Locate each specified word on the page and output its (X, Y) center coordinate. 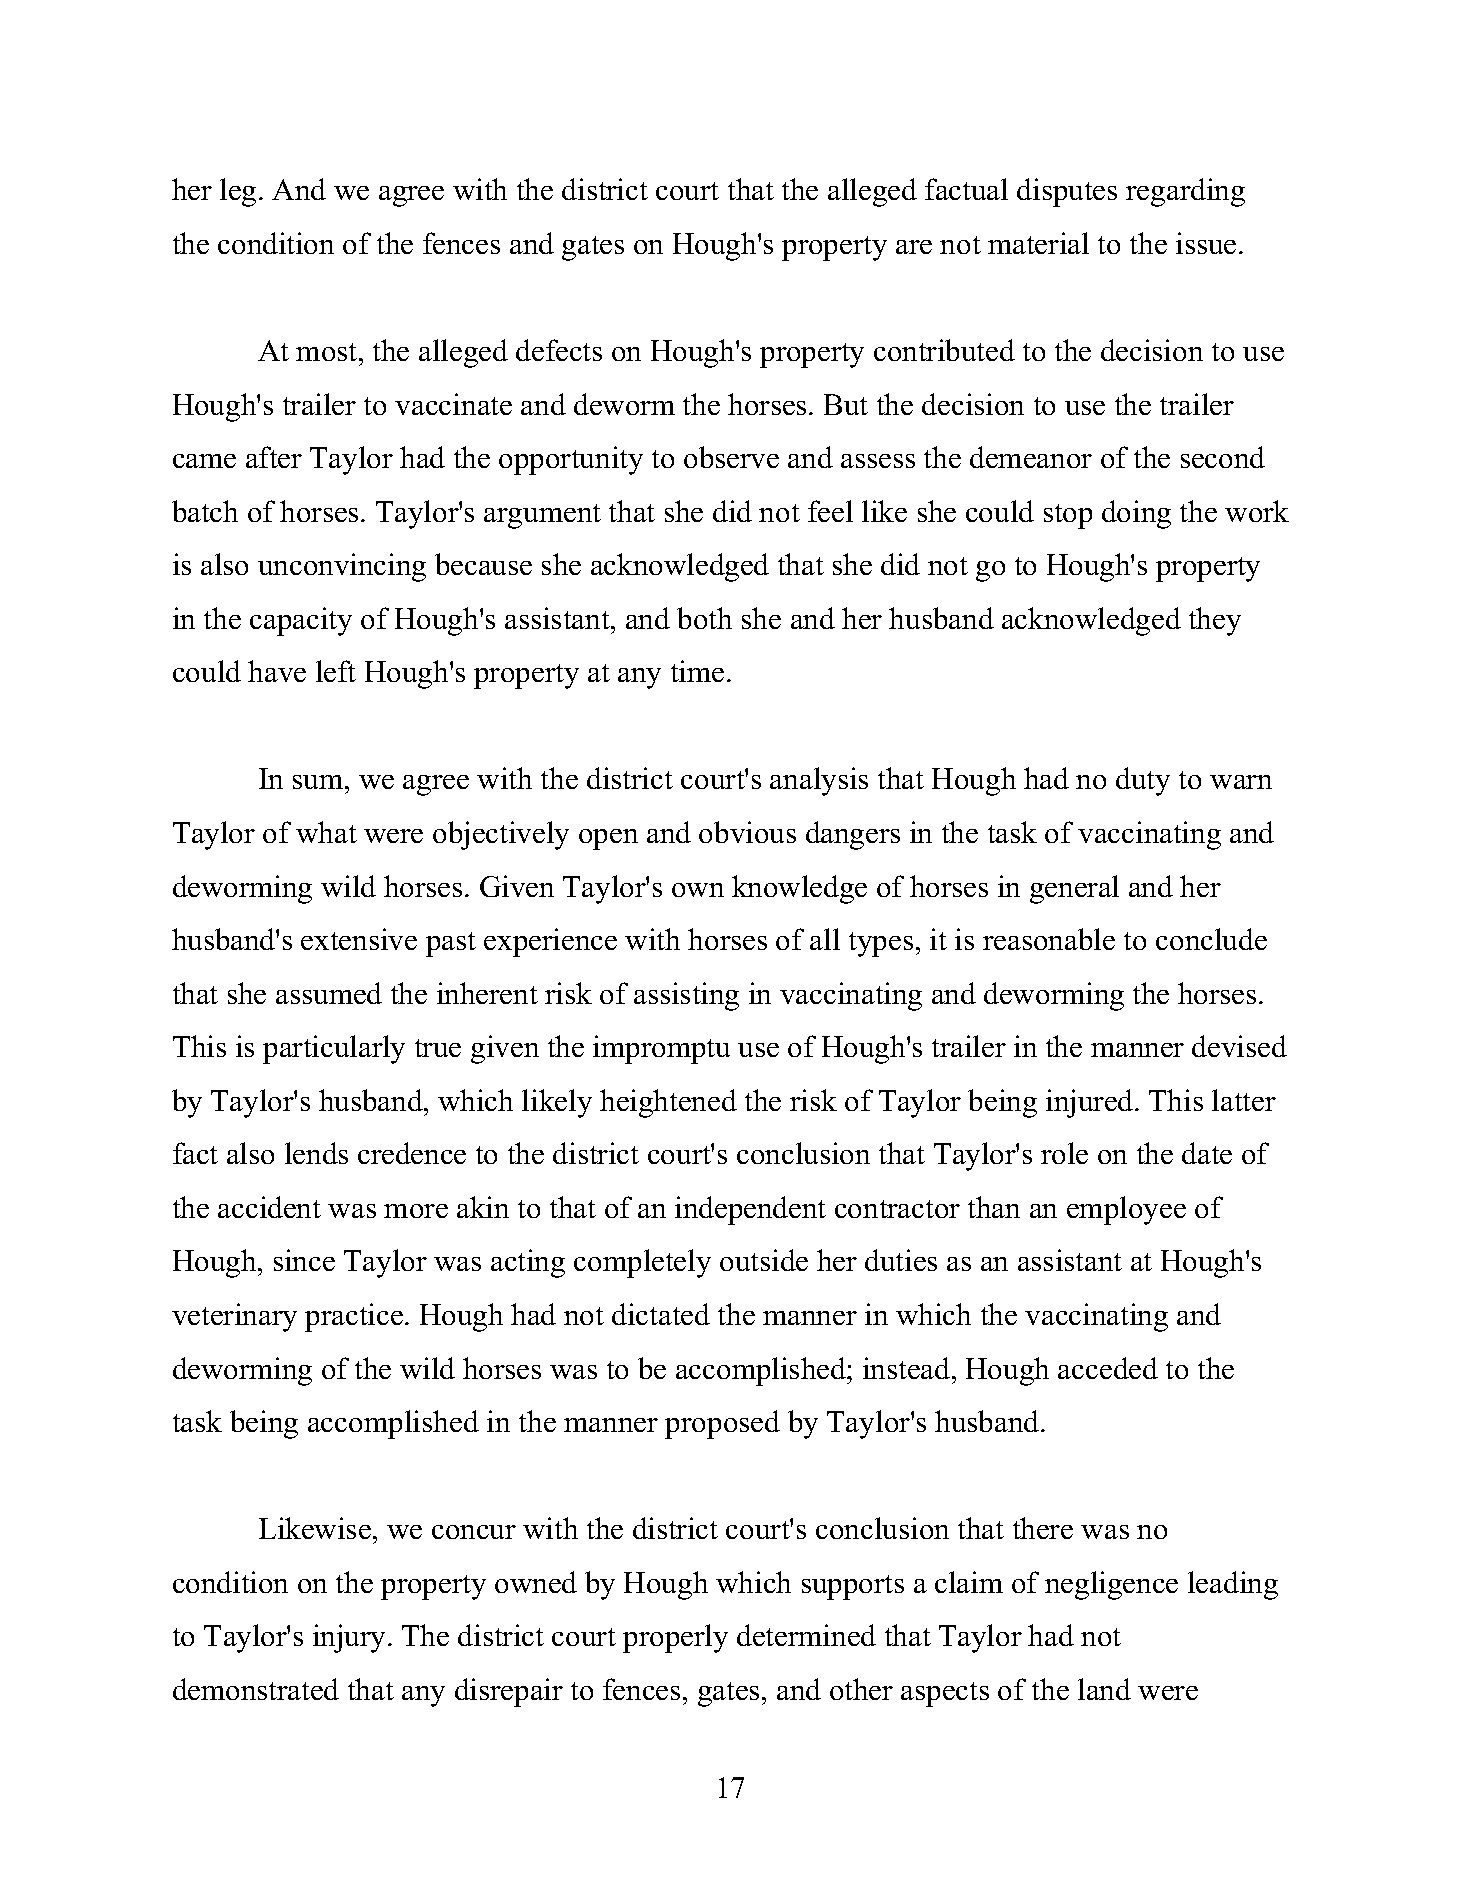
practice (354, 1317)
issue (1206, 243)
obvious (747, 832)
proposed (722, 1424)
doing (1136, 514)
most (328, 352)
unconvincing (342, 567)
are (914, 247)
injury (351, 1638)
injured (1091, 1103)
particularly (334, 1049)
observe (731, 457)
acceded (1108, 1368)
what (326, 832)
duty (1143, 781)
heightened (668, 1103)
